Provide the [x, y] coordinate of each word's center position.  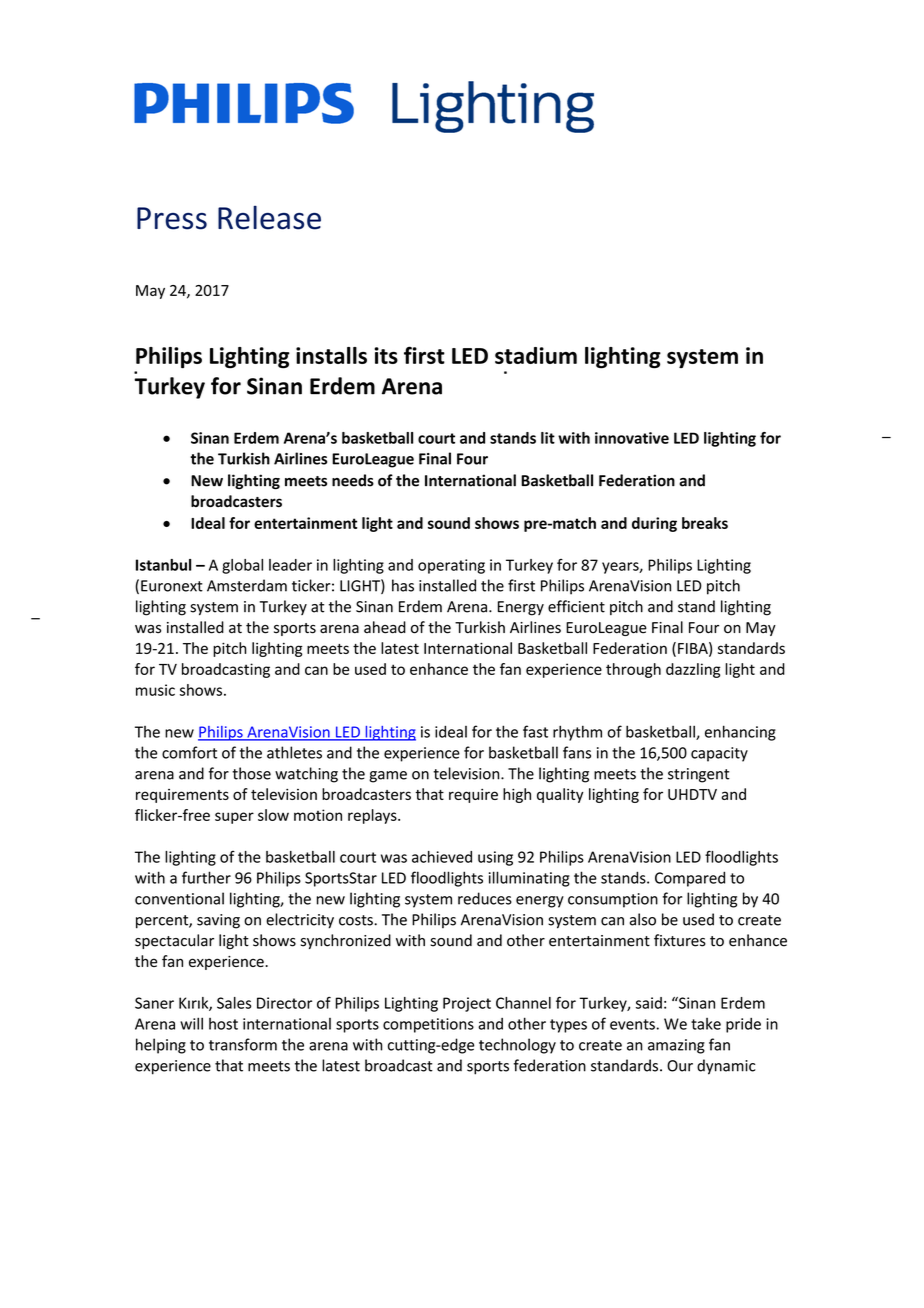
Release [269, 217]
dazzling [693, 670]
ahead [385, 627]
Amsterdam [247, 585]
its [386, 355]
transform [243, 1044]
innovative [632, 438]
